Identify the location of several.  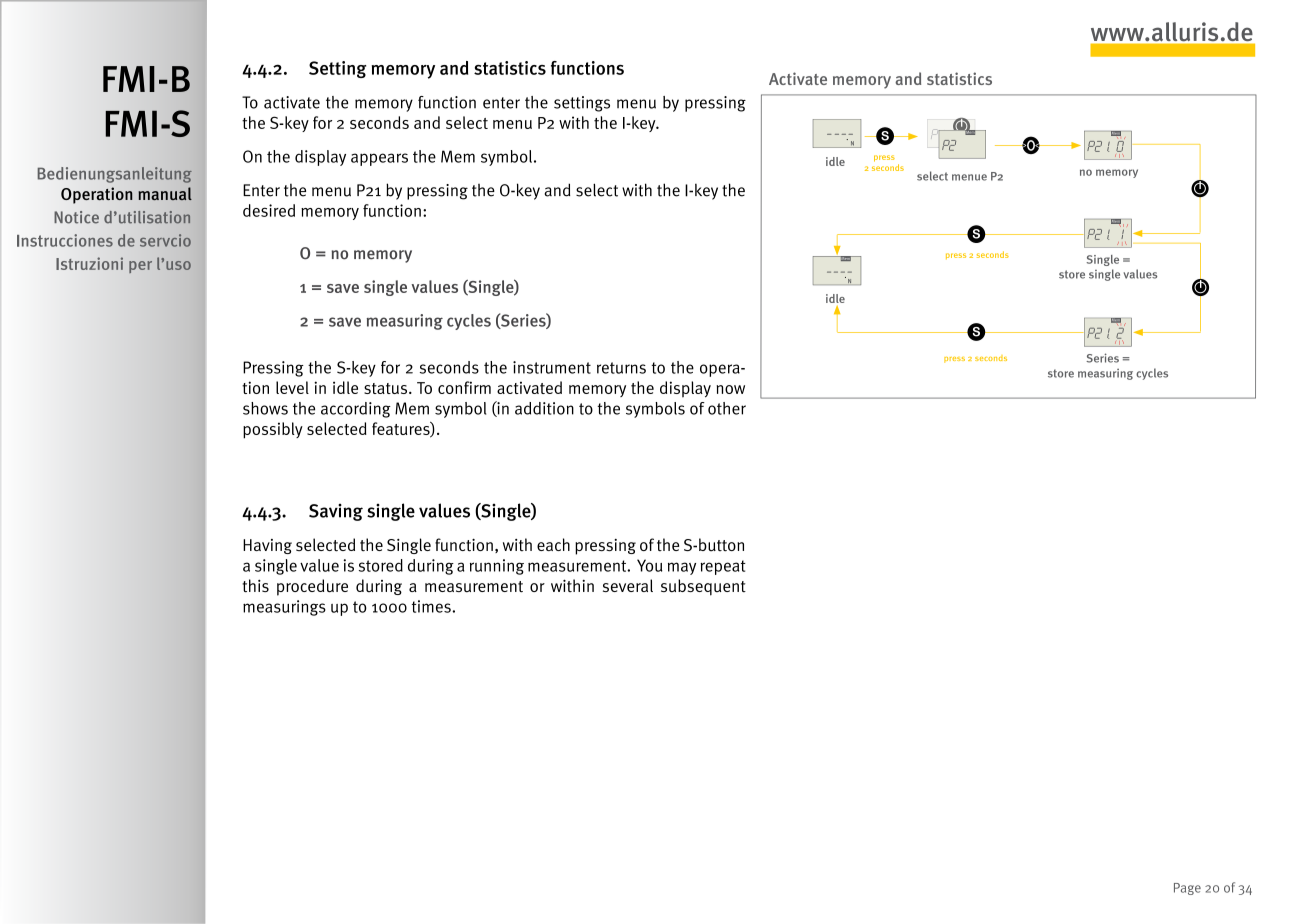
(628, 585).
